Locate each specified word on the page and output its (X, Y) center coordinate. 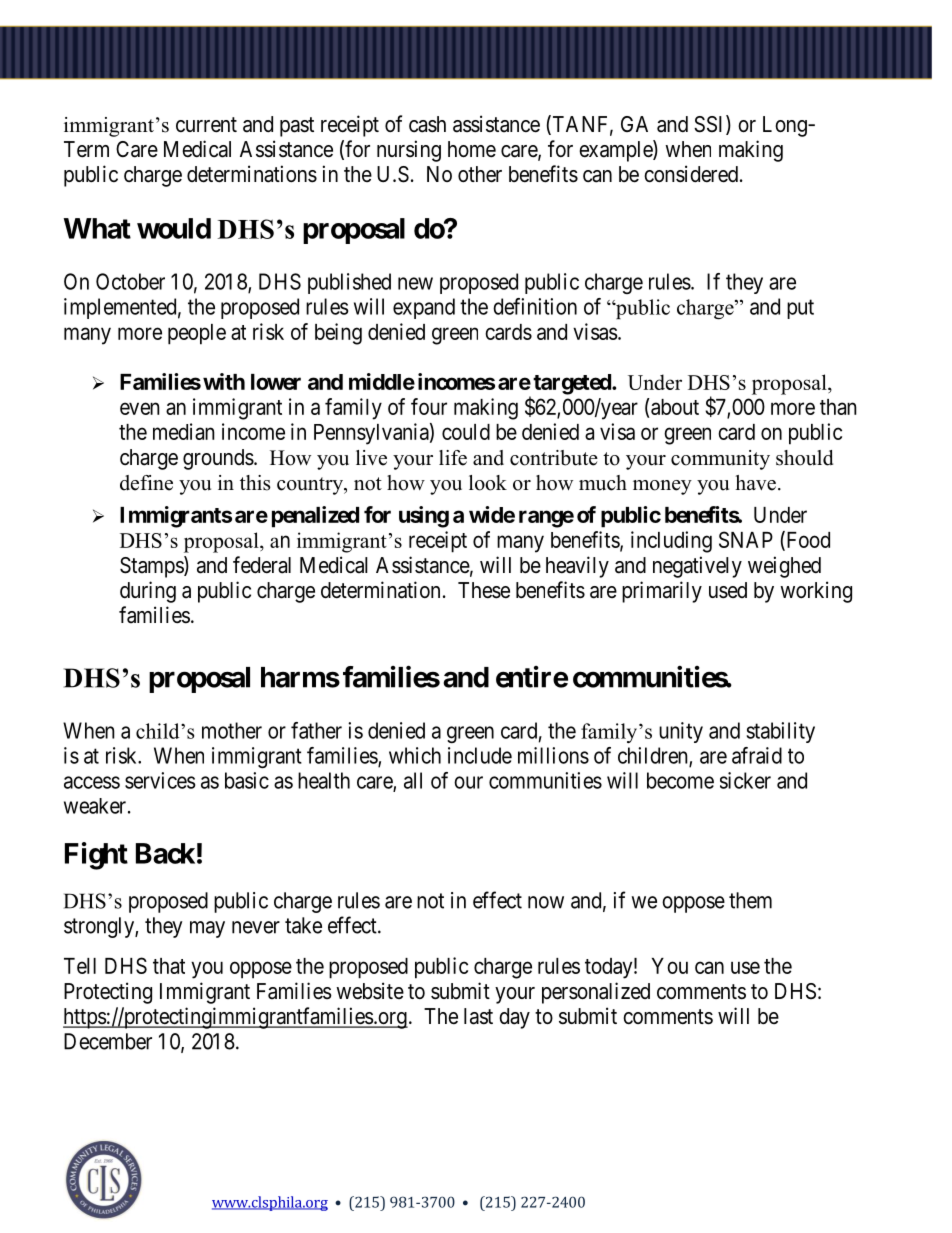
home (472, 149)
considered (691, 174)
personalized (596, 993)
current (206, 125)
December (108, 1041)
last (478, 1016)
